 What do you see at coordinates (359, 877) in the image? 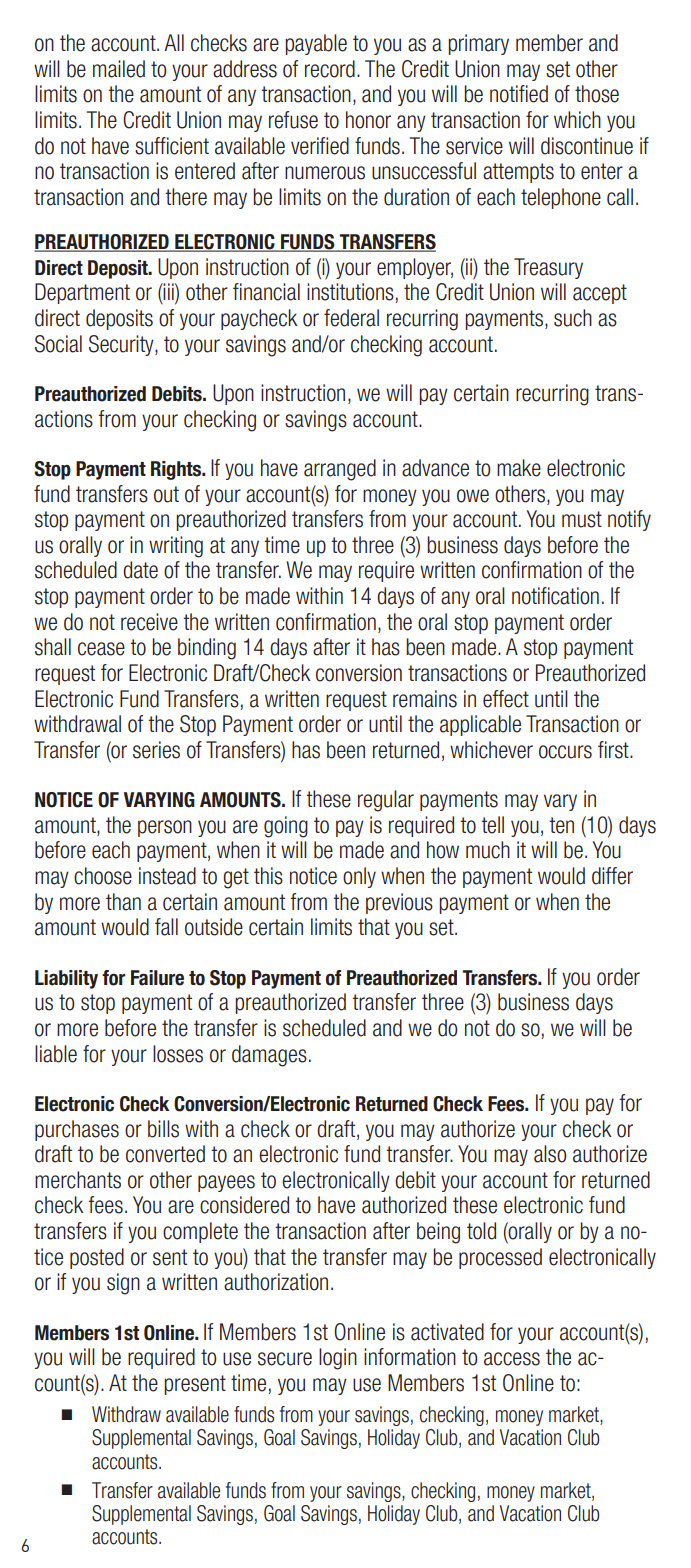
I see `only` at bounding box center [359, 877].
